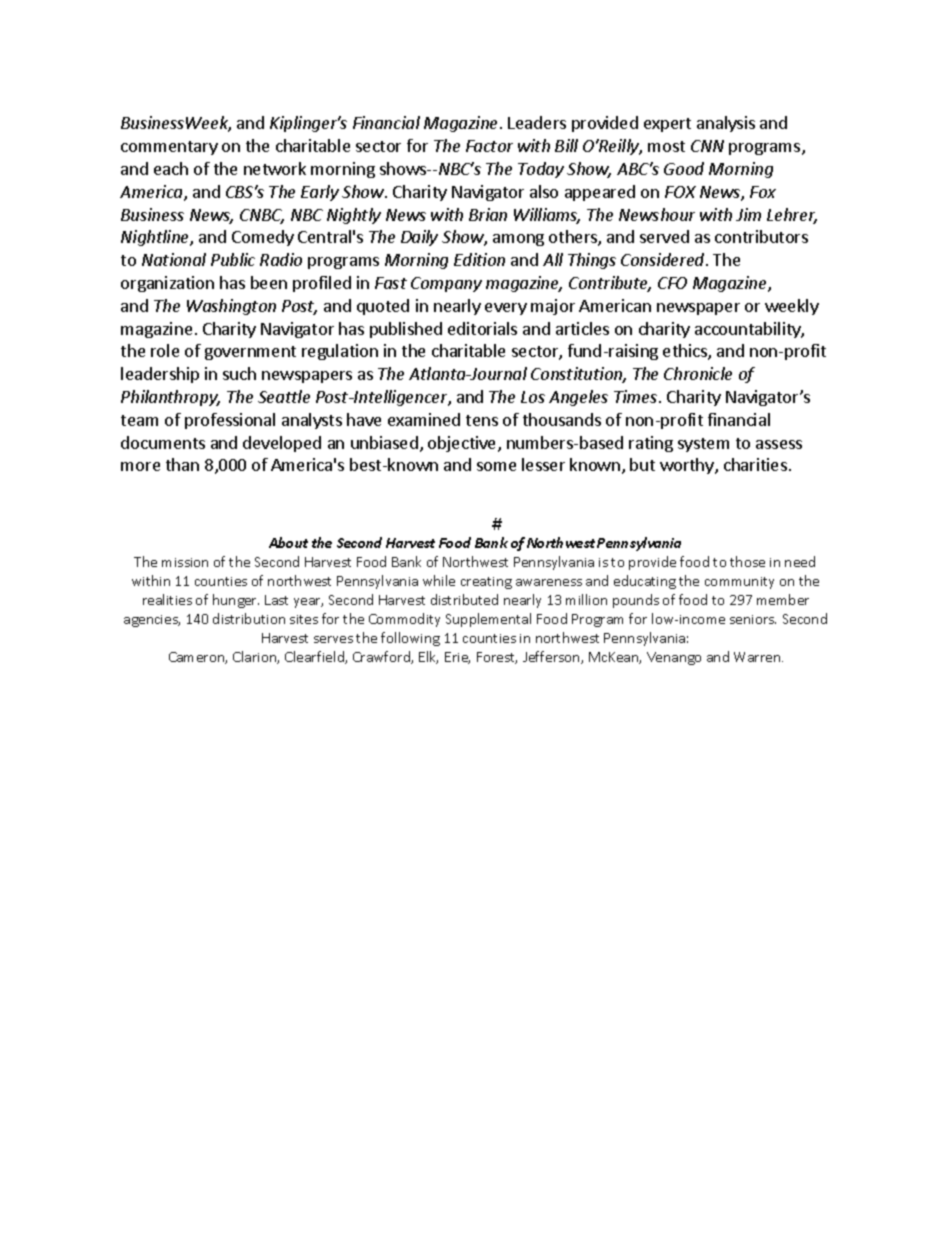 The width and height of the document is (952, 1233). Describe the element at coordinates (182, 464) in the document. I see `than` at that location.
